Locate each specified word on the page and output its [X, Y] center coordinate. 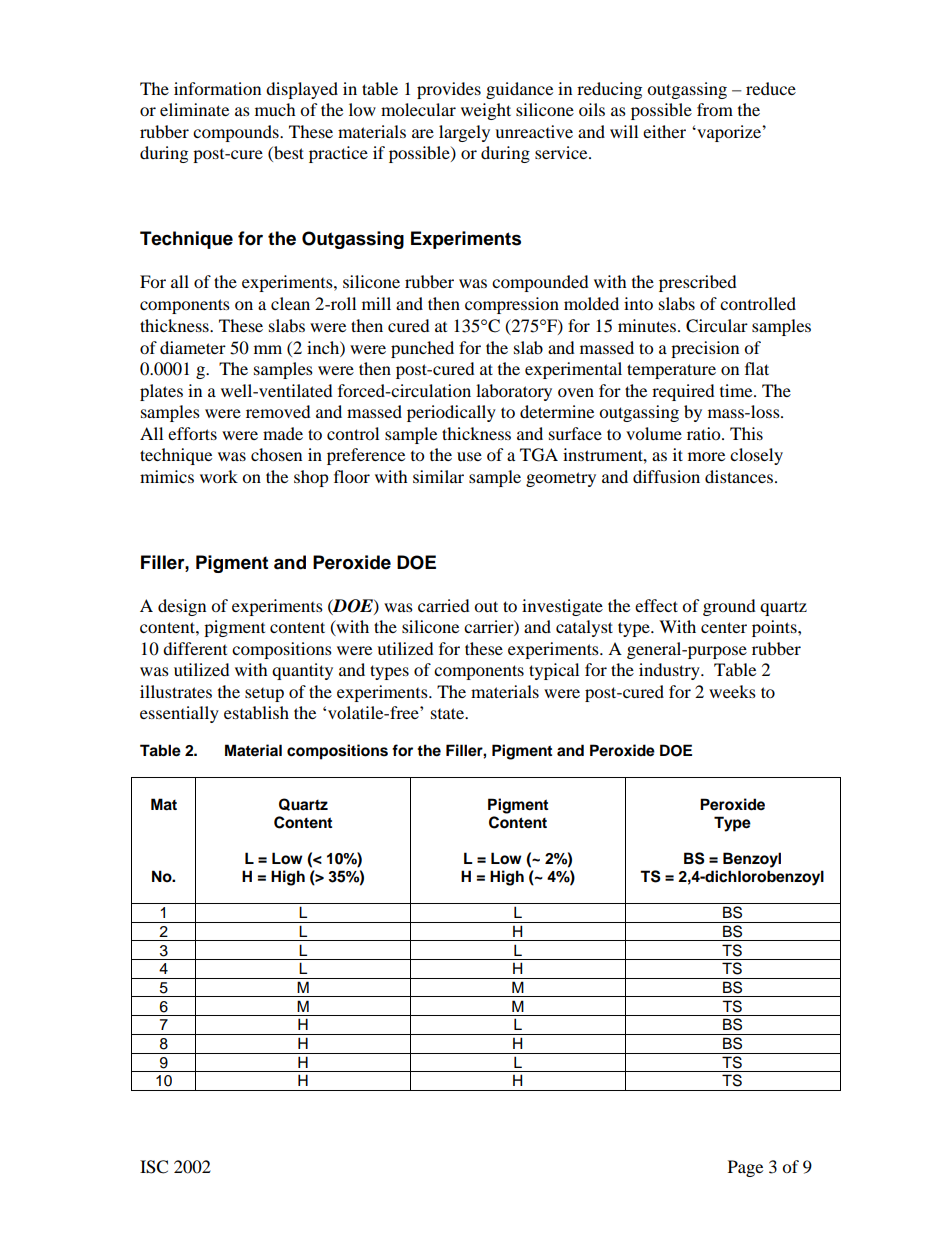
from [715, 109]
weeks [732, 691]
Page [745, 1168]
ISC [154, 1167]
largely [464, 133]
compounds [237, 133]
